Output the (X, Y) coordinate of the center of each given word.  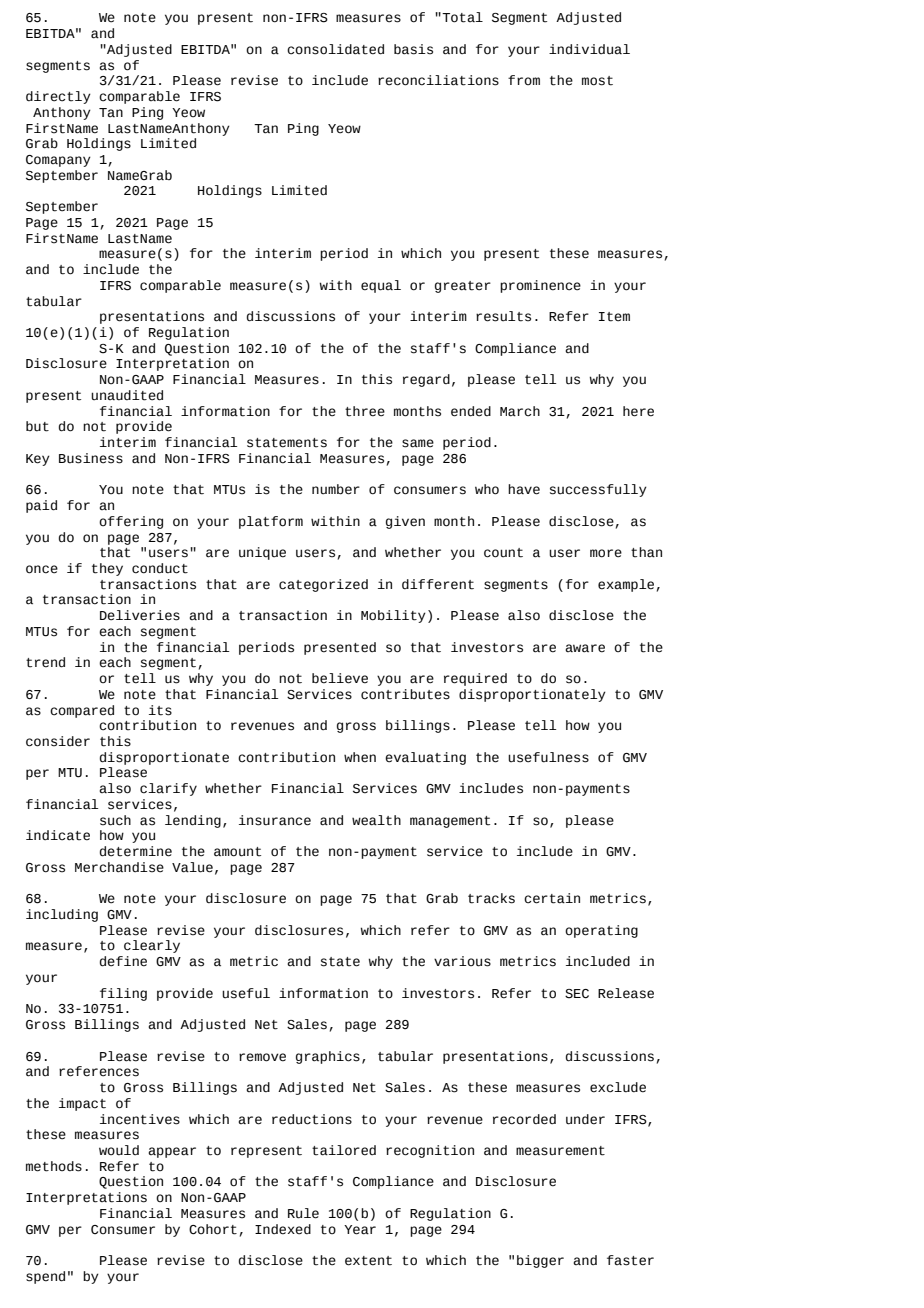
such (115, 820)
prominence (540, 286)
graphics (328, 1057)
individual (589, 49)
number (336, 489)
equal (381, 286)
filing (123, 994)
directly (58, 97)
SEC (577, 994)
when (360, 757)
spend (45, 1277)
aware (585, 648)
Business (91, 458)
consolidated (335, 49)
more (606, 553)
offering (131, 522)
